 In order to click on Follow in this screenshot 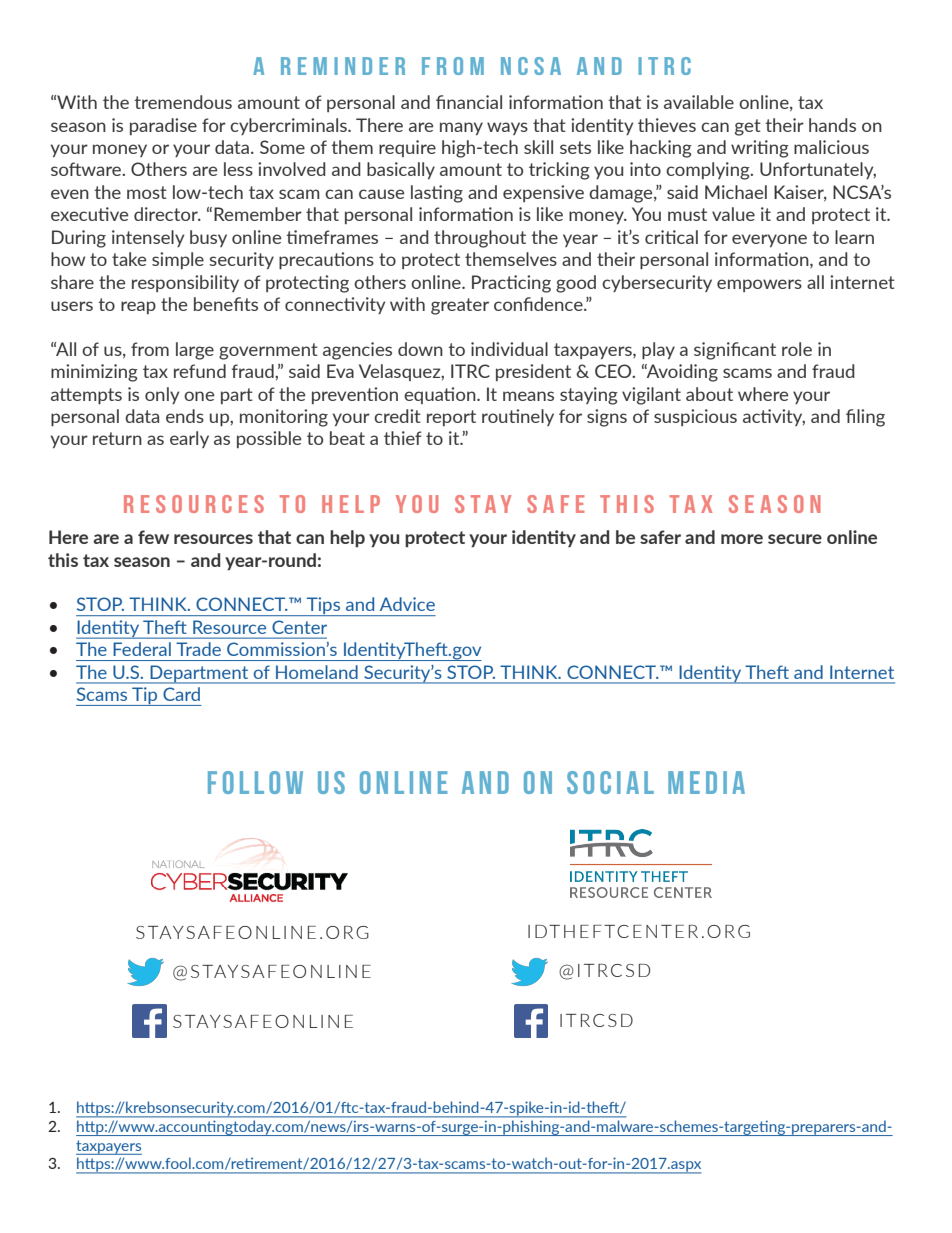, I will do `click(255, 782)`.
